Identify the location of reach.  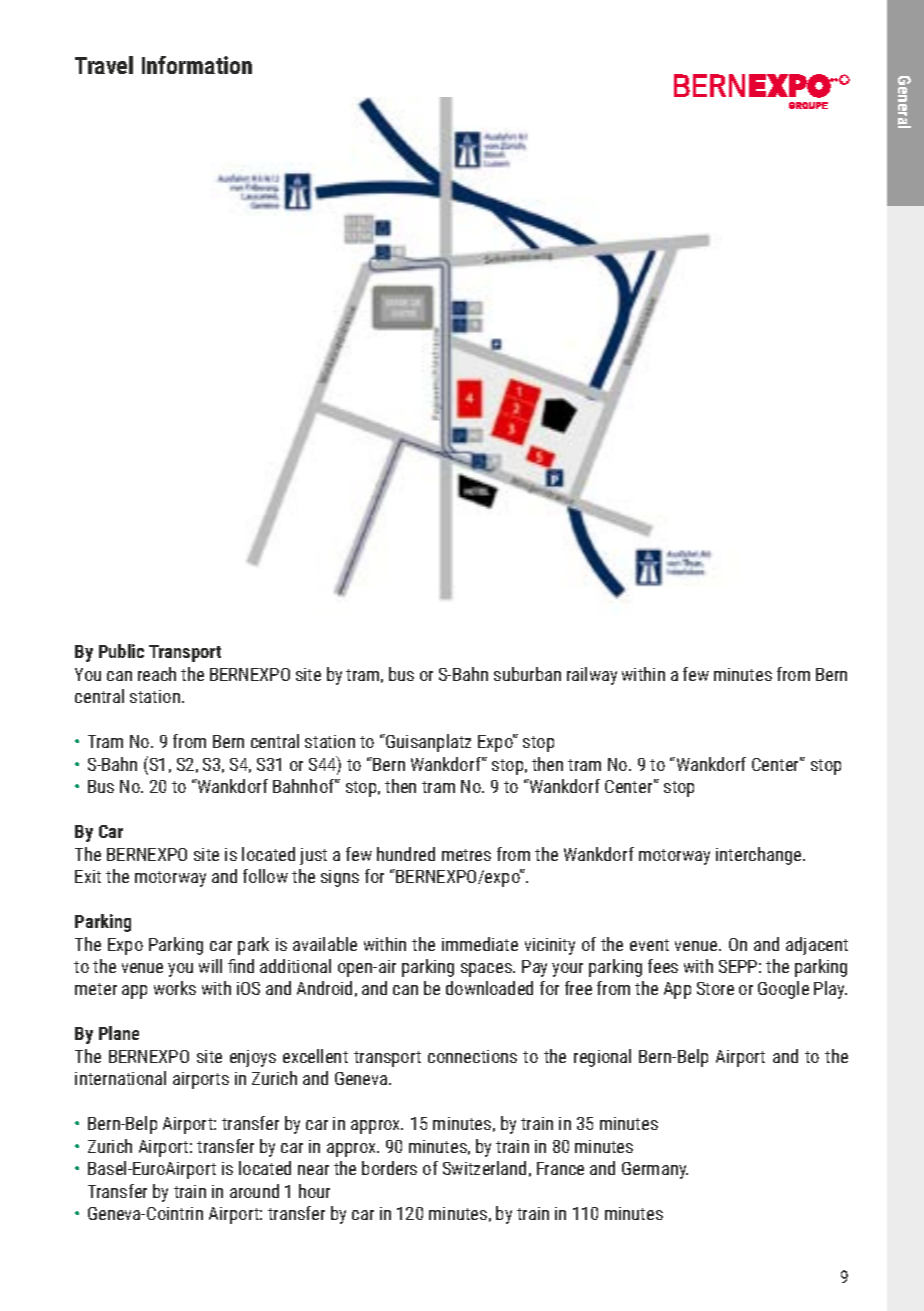
(157, 674).
